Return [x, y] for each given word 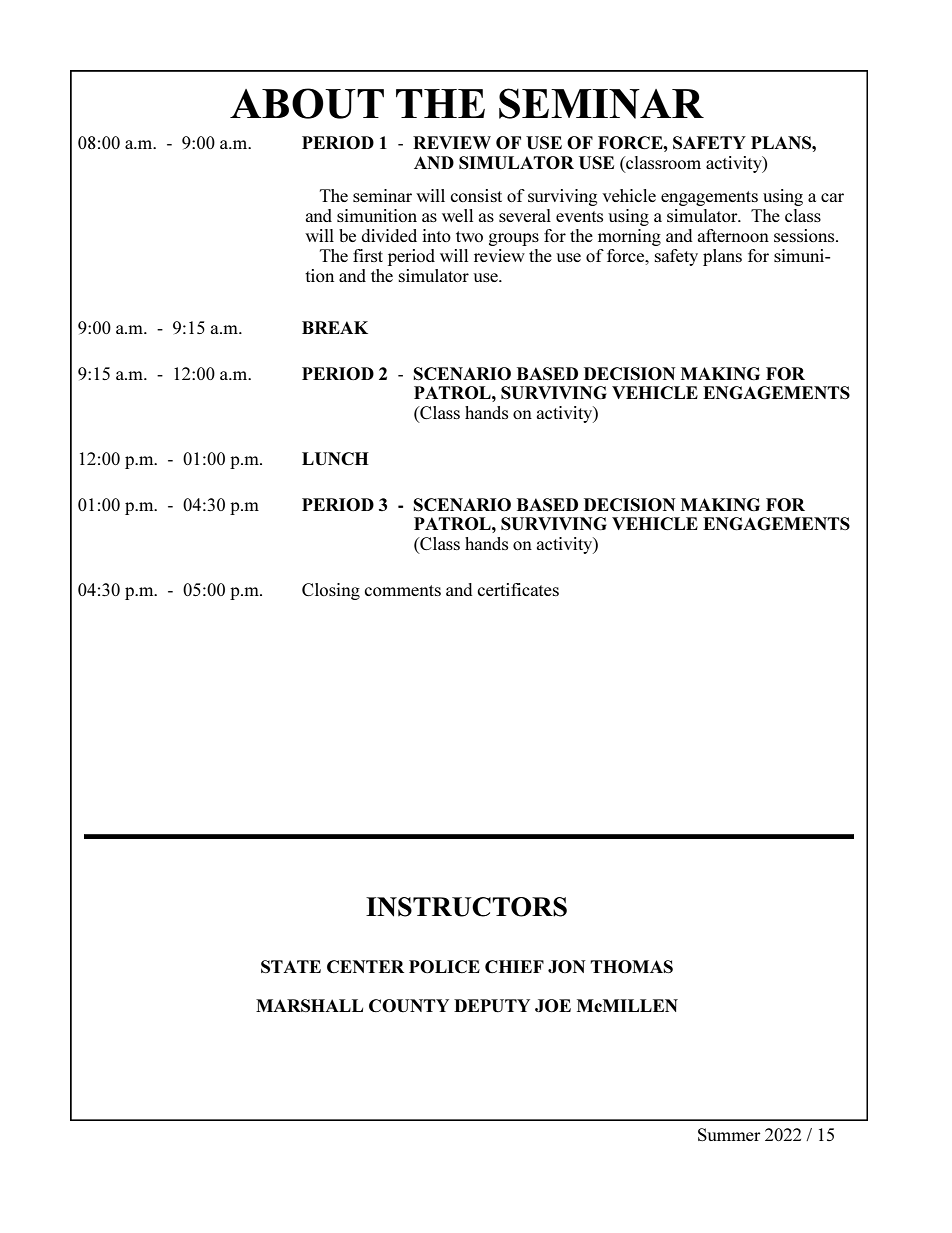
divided [389, 235]
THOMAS [631, 966]
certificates [518, 589]
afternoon [733, 235]
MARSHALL [309, 1005]
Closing [331, 591]
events [579, 216]
